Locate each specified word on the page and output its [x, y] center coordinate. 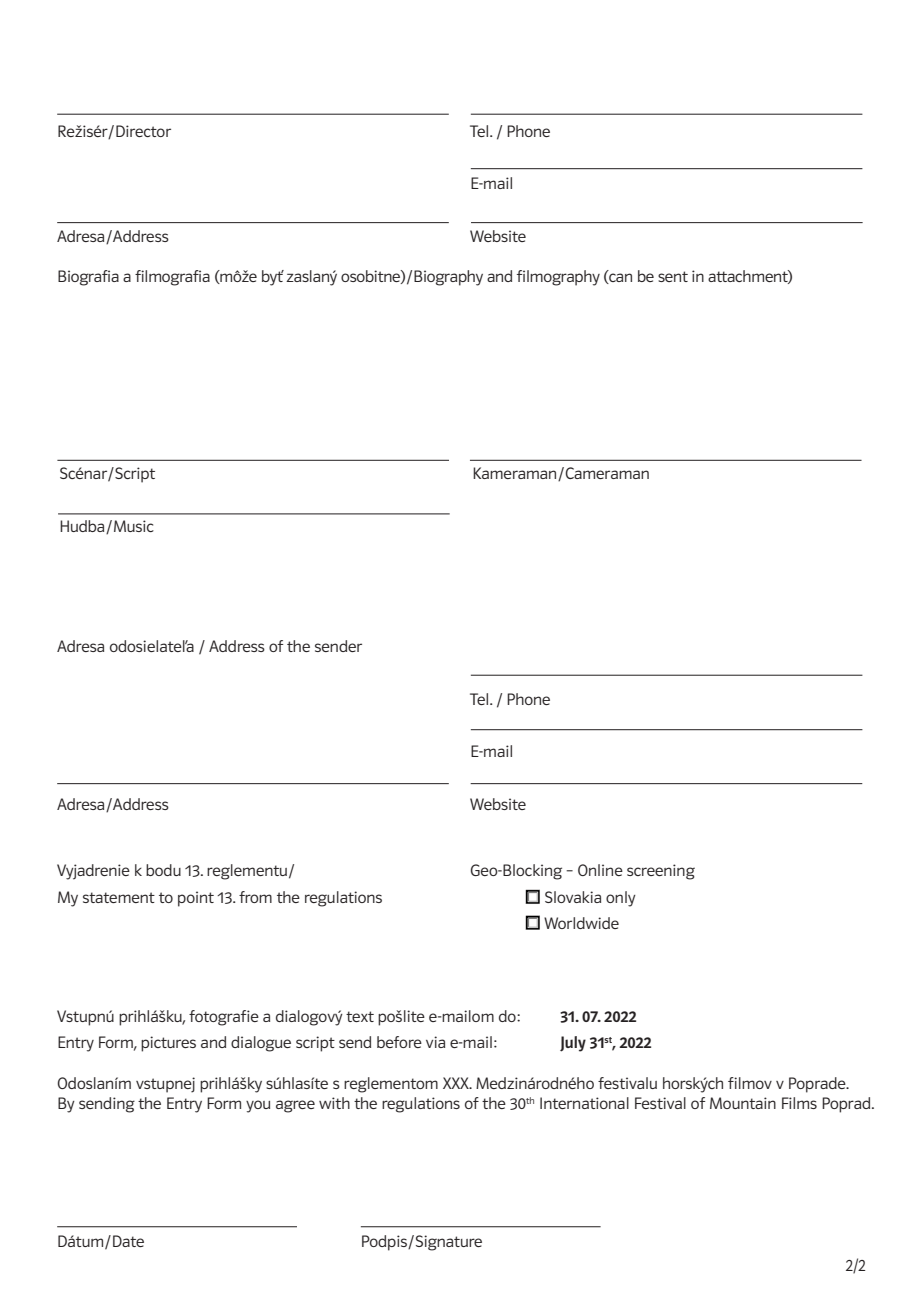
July [573, 1044]
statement [119, 897]
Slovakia [573, 897]
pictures [168, 1044]
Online [600, 870]
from [255, 897]
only [621, 899]
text [360, 1016]
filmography [558, 278]
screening [661, 872]
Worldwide [581, 923]
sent [673, 276]
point [196, 899]
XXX [457, 1083]
